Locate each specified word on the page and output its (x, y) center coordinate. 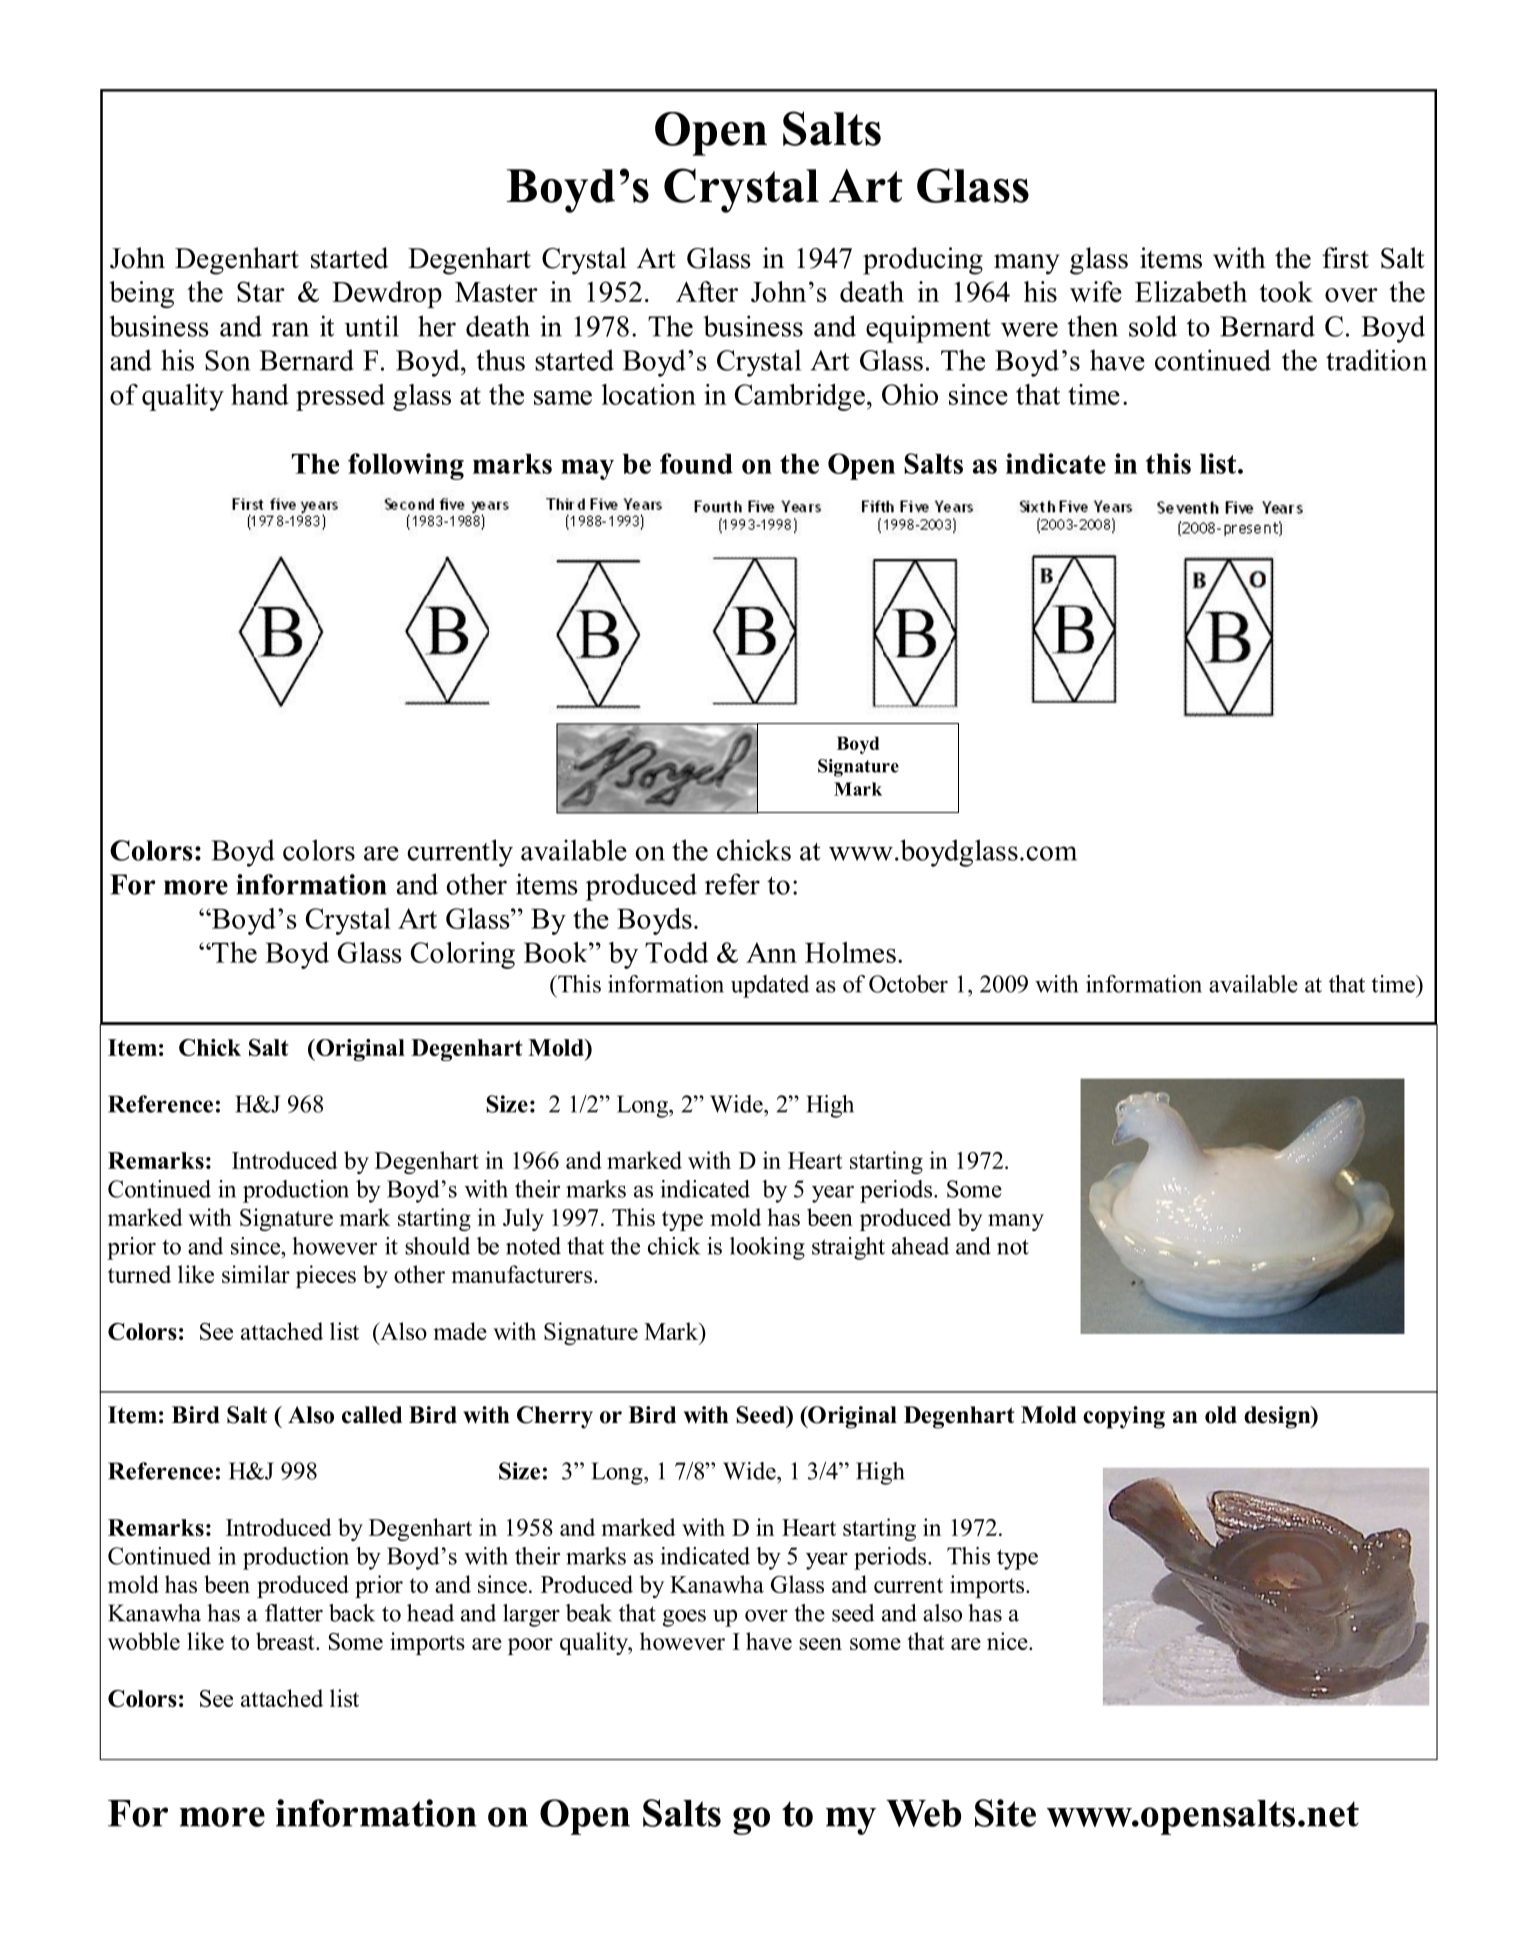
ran (290, 329)
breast (286, 1641)
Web (923, 1813)
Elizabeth (1191, 291)
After (707, 291)
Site (1005, 1813)
